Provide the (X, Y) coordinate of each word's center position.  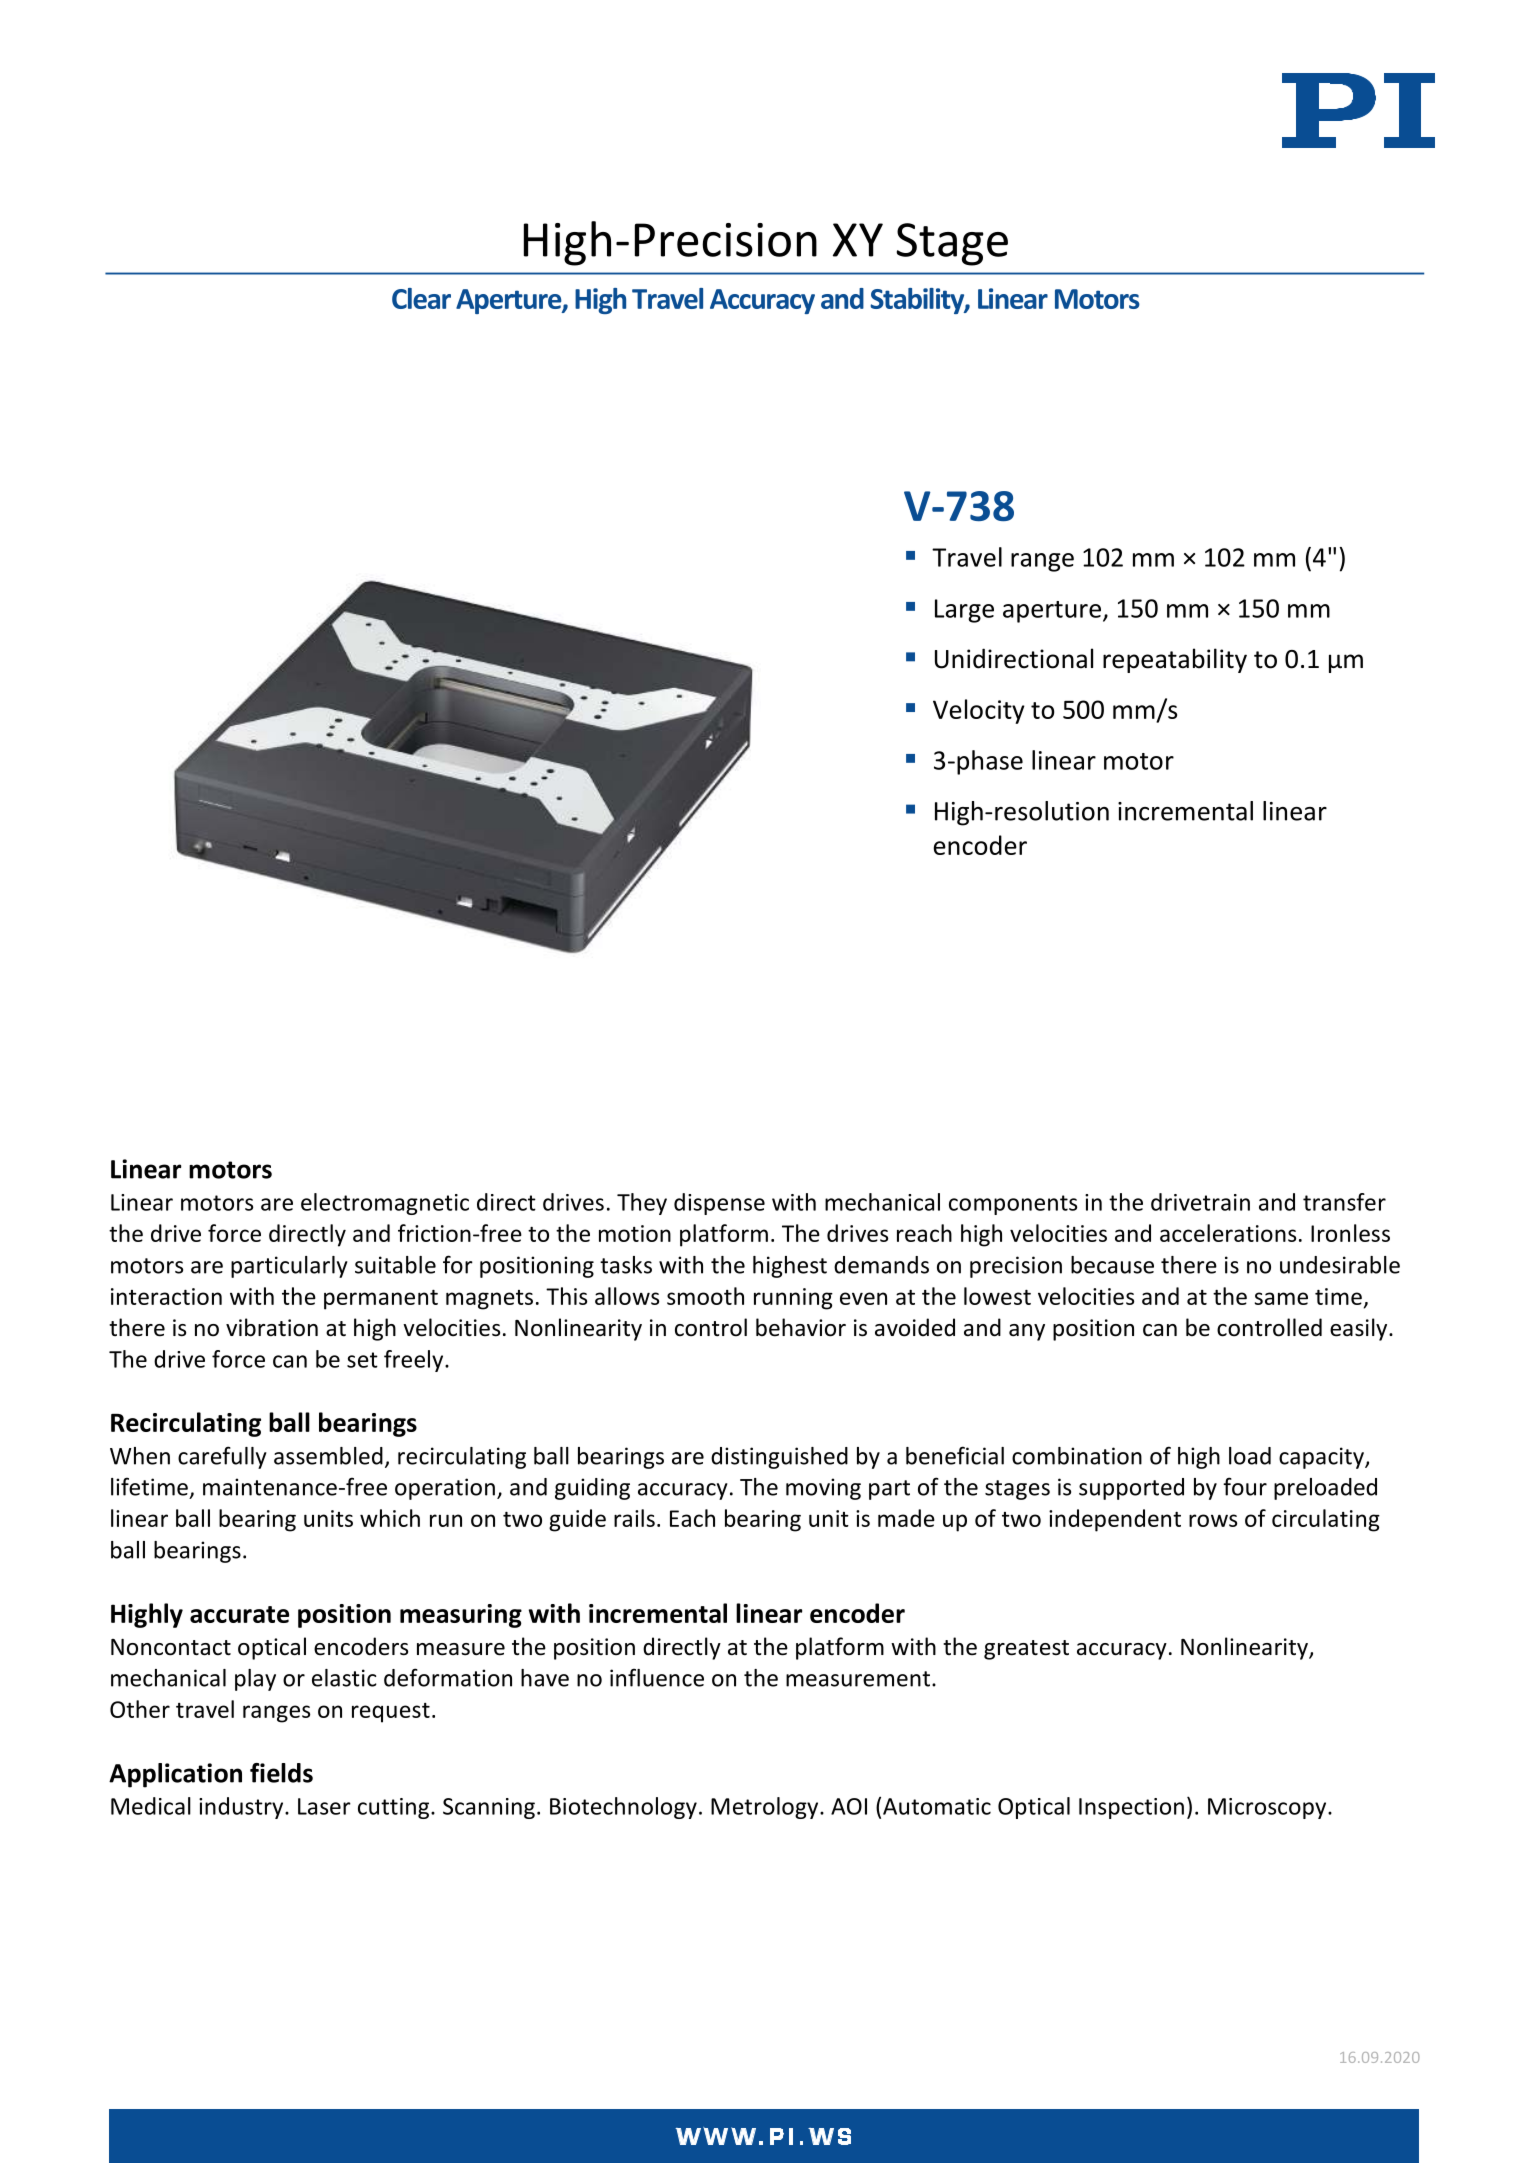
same (1281, 1298)
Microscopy (1268, 1808)
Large (964, 611)
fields (281, 1773)
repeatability (1175, 660)
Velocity (979, 711)
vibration (272, 1327)
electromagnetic (385, 1204)
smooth (705, 1296)
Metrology (766, 1808)
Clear (421, 298)
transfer (1344, 1202)
